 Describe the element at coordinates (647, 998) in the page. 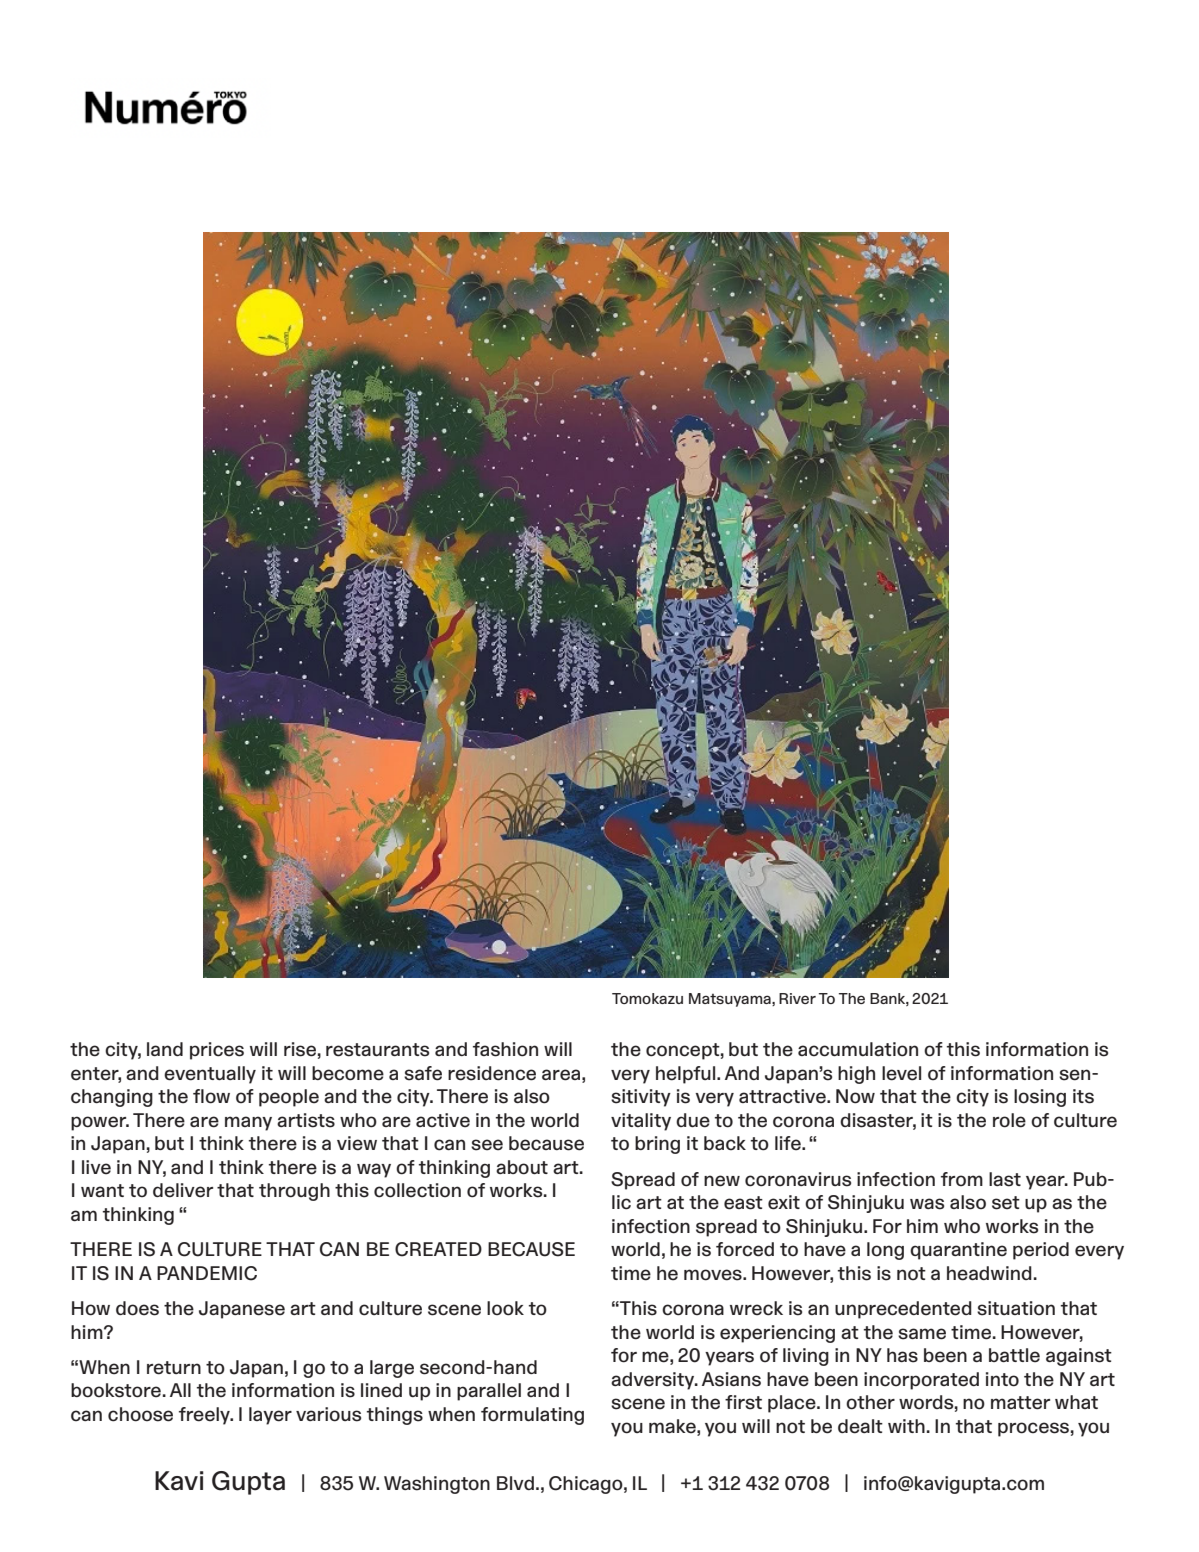

I see `Tomokazu` at that location.
